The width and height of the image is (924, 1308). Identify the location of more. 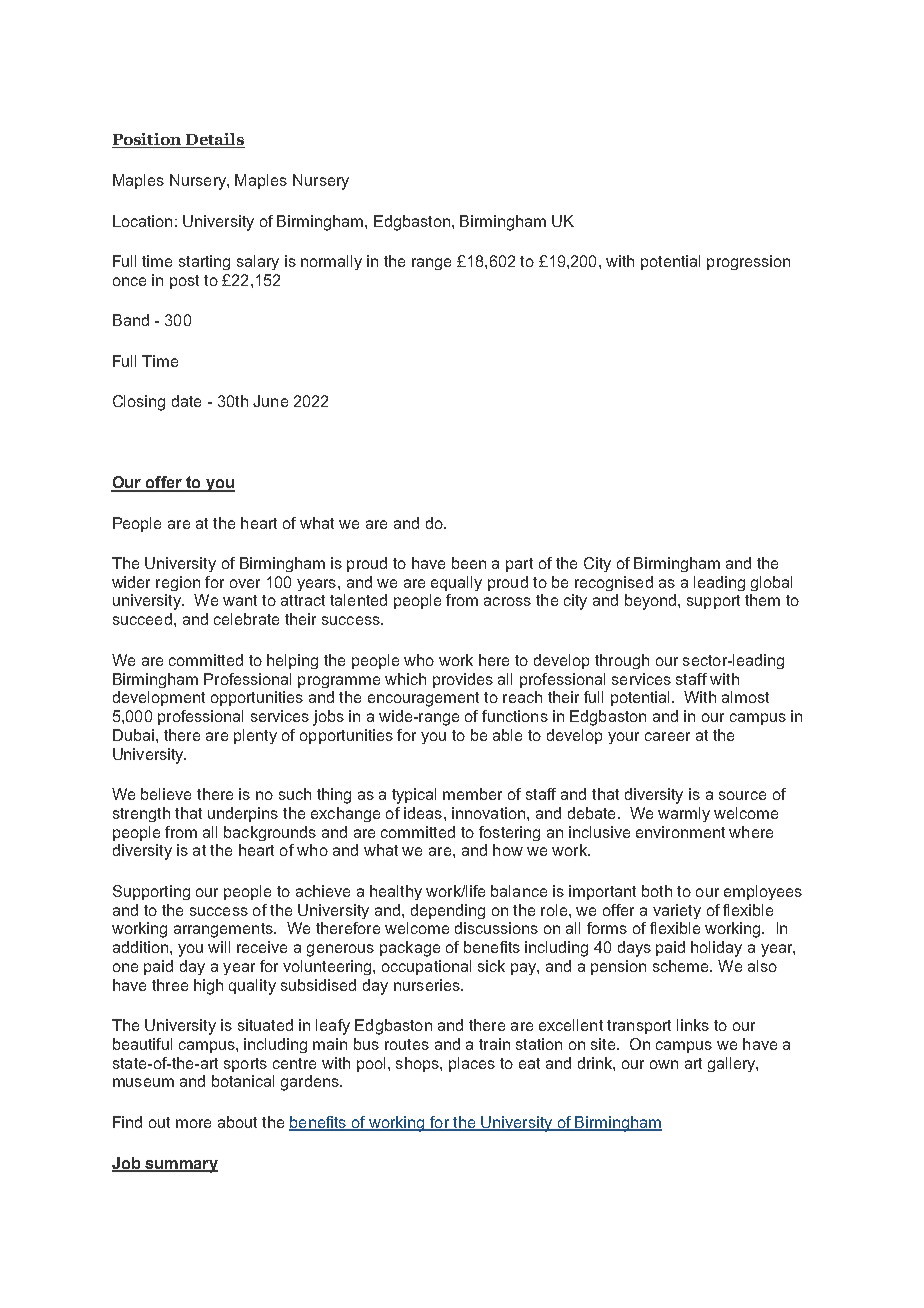
(193, 1123).
